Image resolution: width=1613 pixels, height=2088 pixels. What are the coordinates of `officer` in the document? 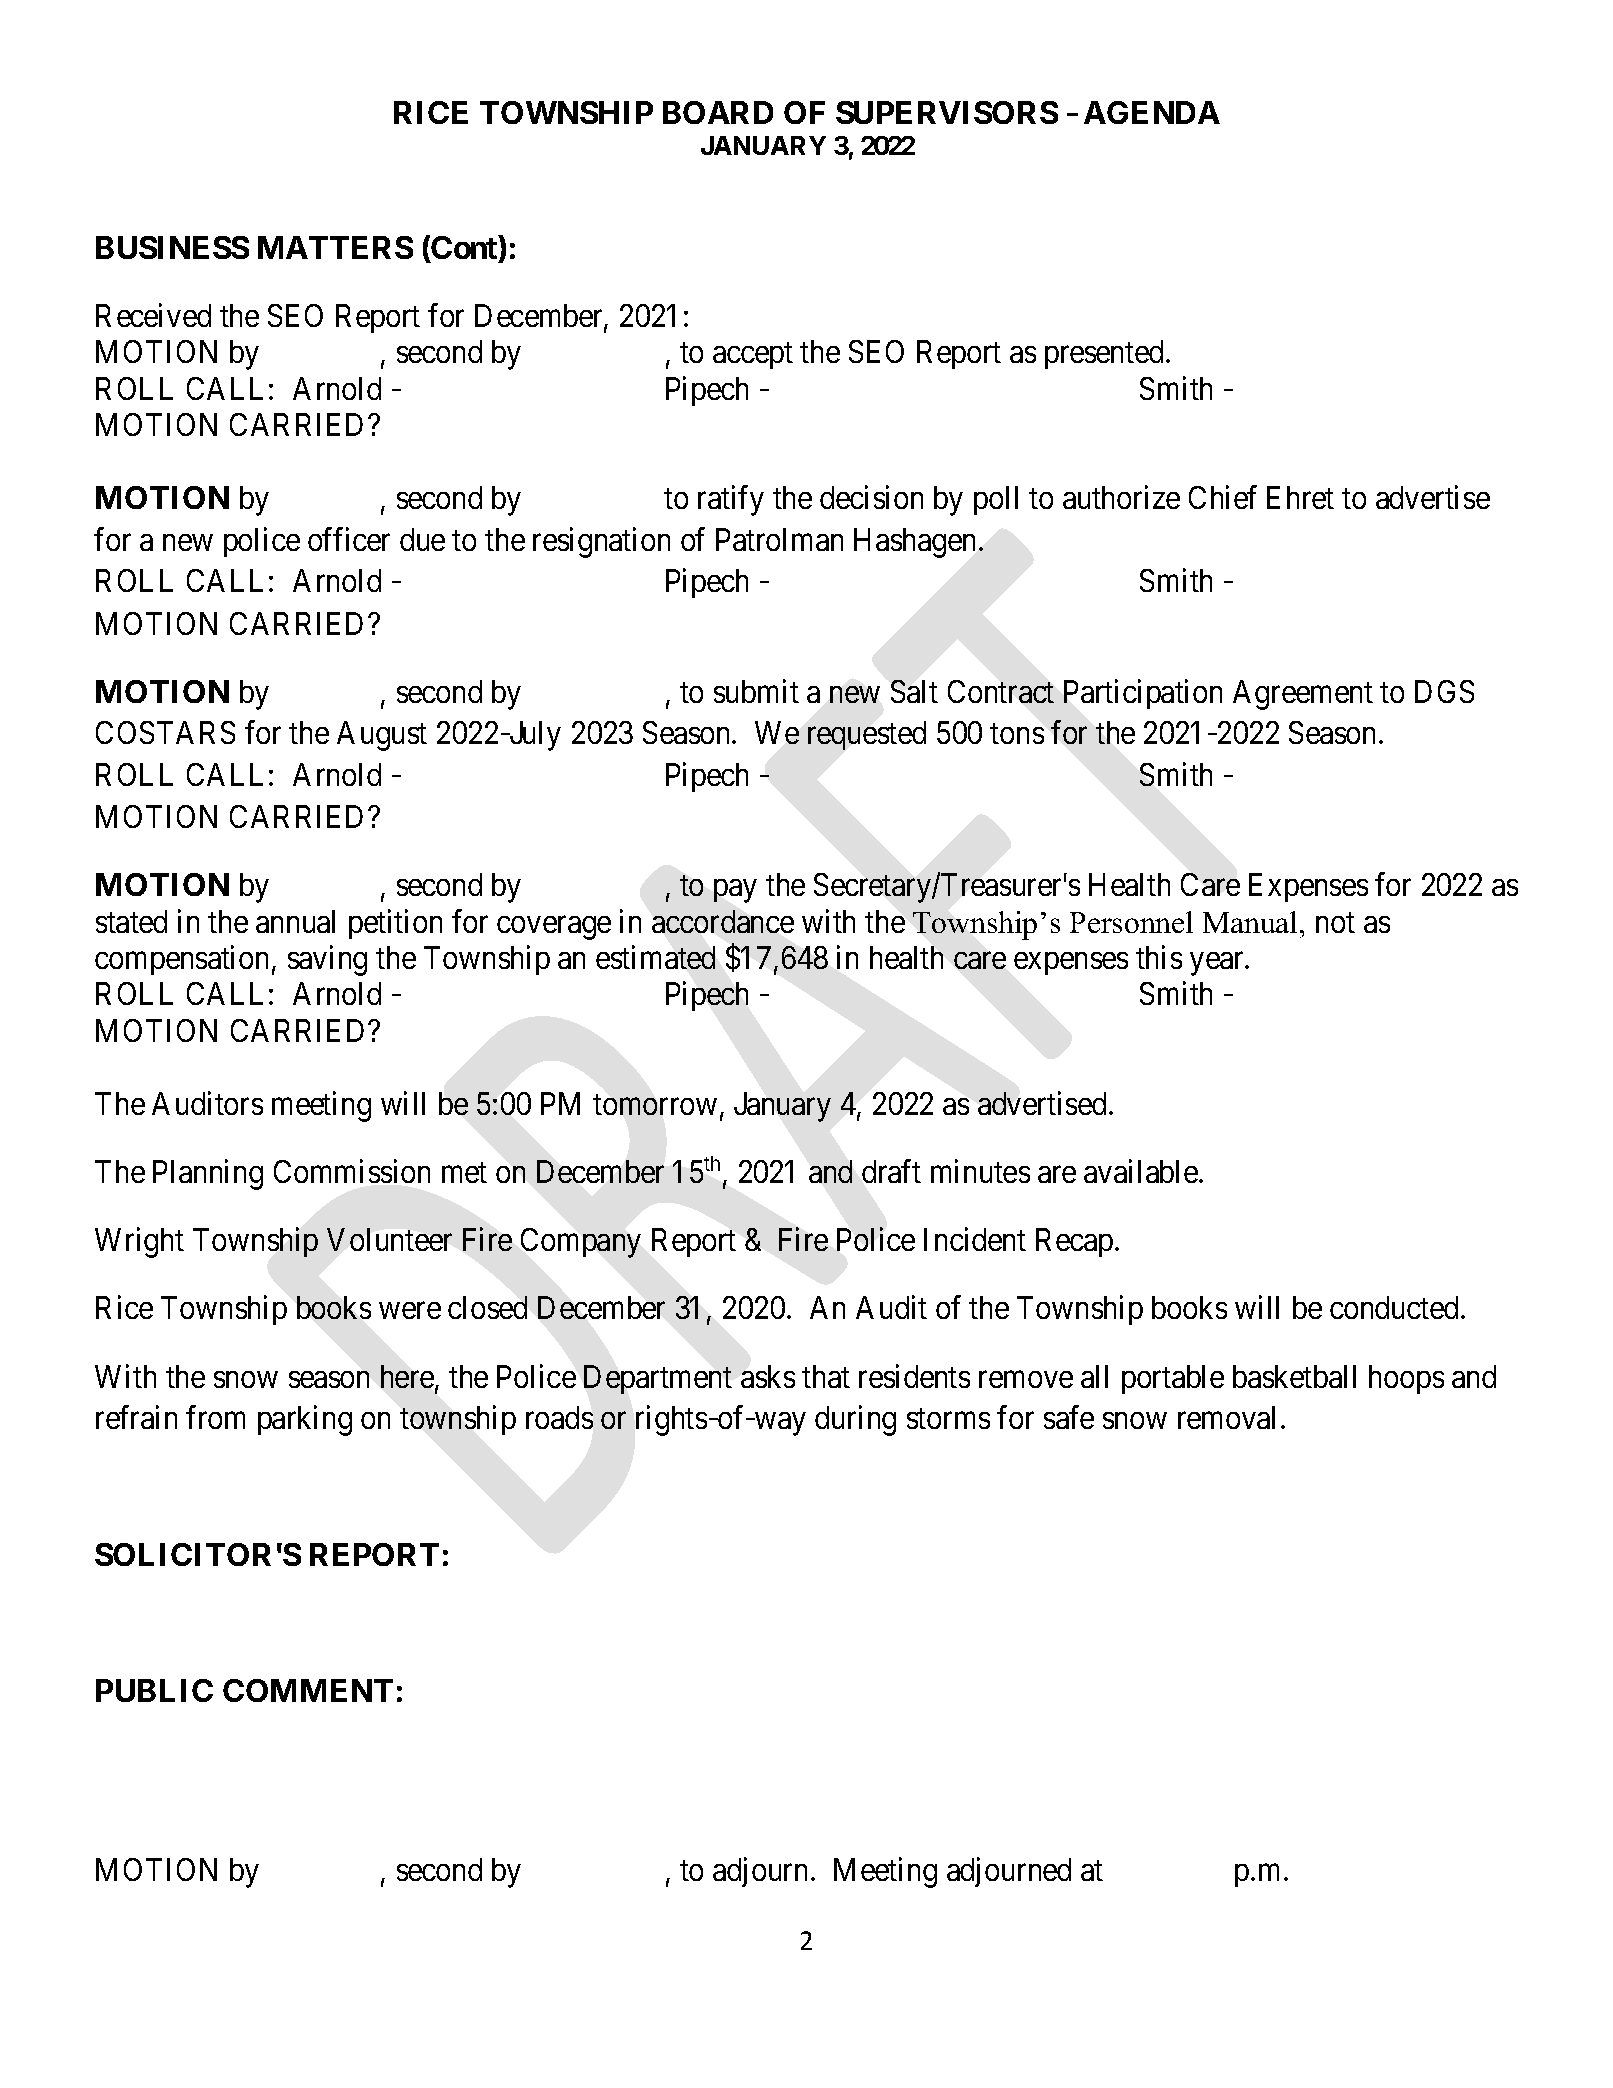 It's located at (349, 539).
